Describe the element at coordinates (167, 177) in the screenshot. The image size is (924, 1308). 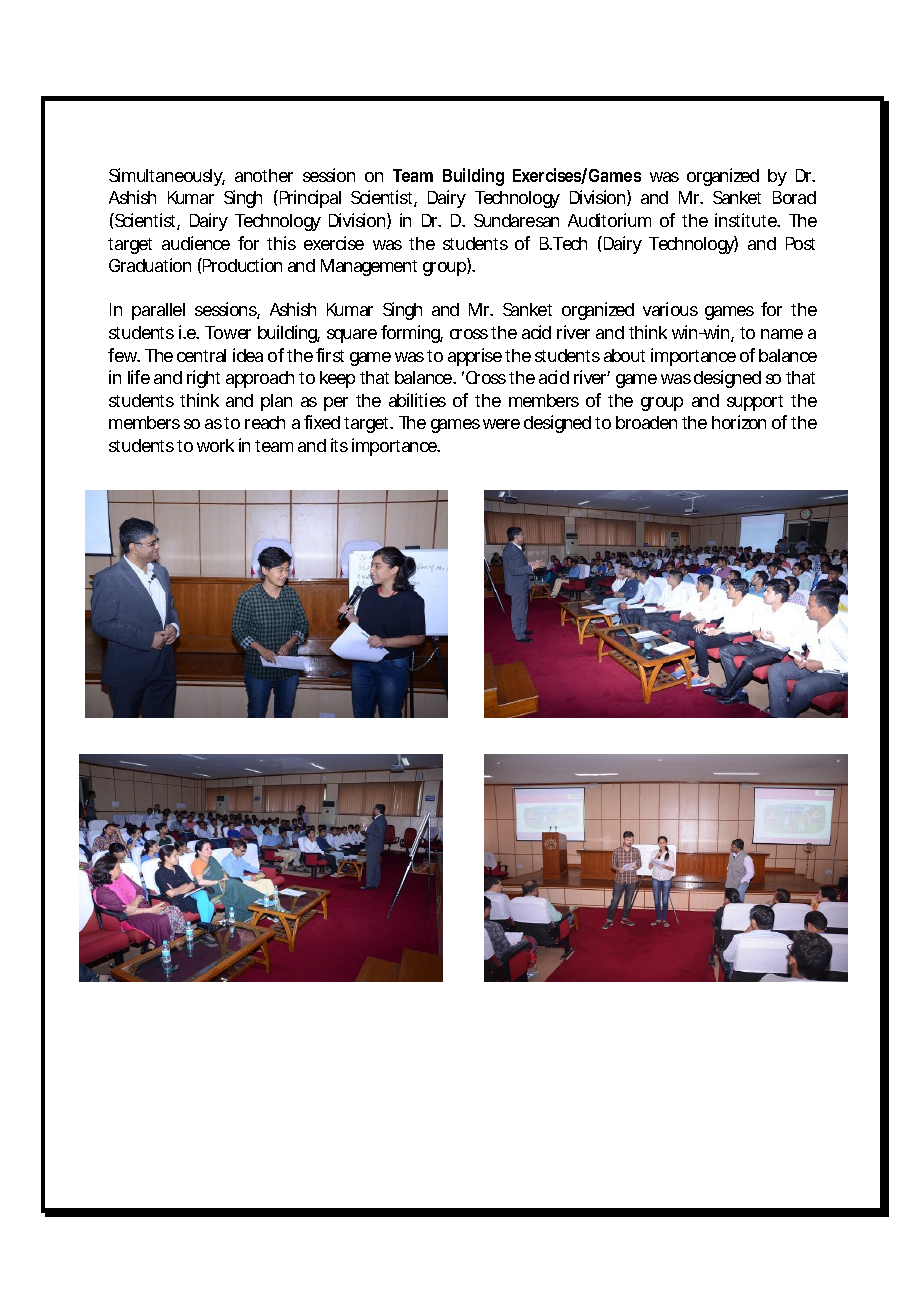
I see `Simultaneously` at that location.
